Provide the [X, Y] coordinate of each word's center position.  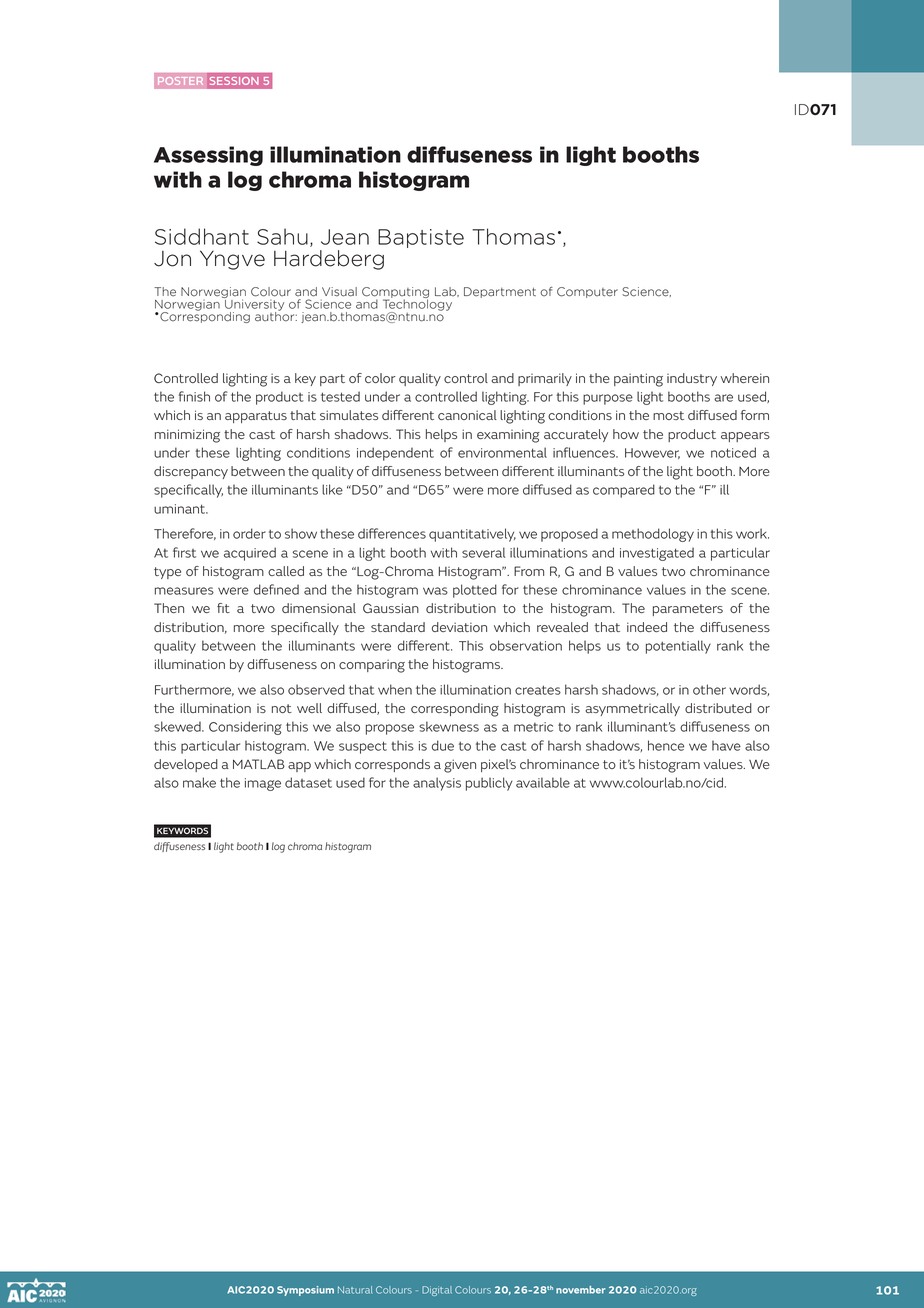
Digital [437, 1291]
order [249, 533]
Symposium [305, 1291]
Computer [587, 292]
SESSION [234, 81]
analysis [437, 784]
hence [666, 745]
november [581, 1290]
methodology [653, 535]
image [263, 784]
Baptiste [421, 238]
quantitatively [472, 535]
